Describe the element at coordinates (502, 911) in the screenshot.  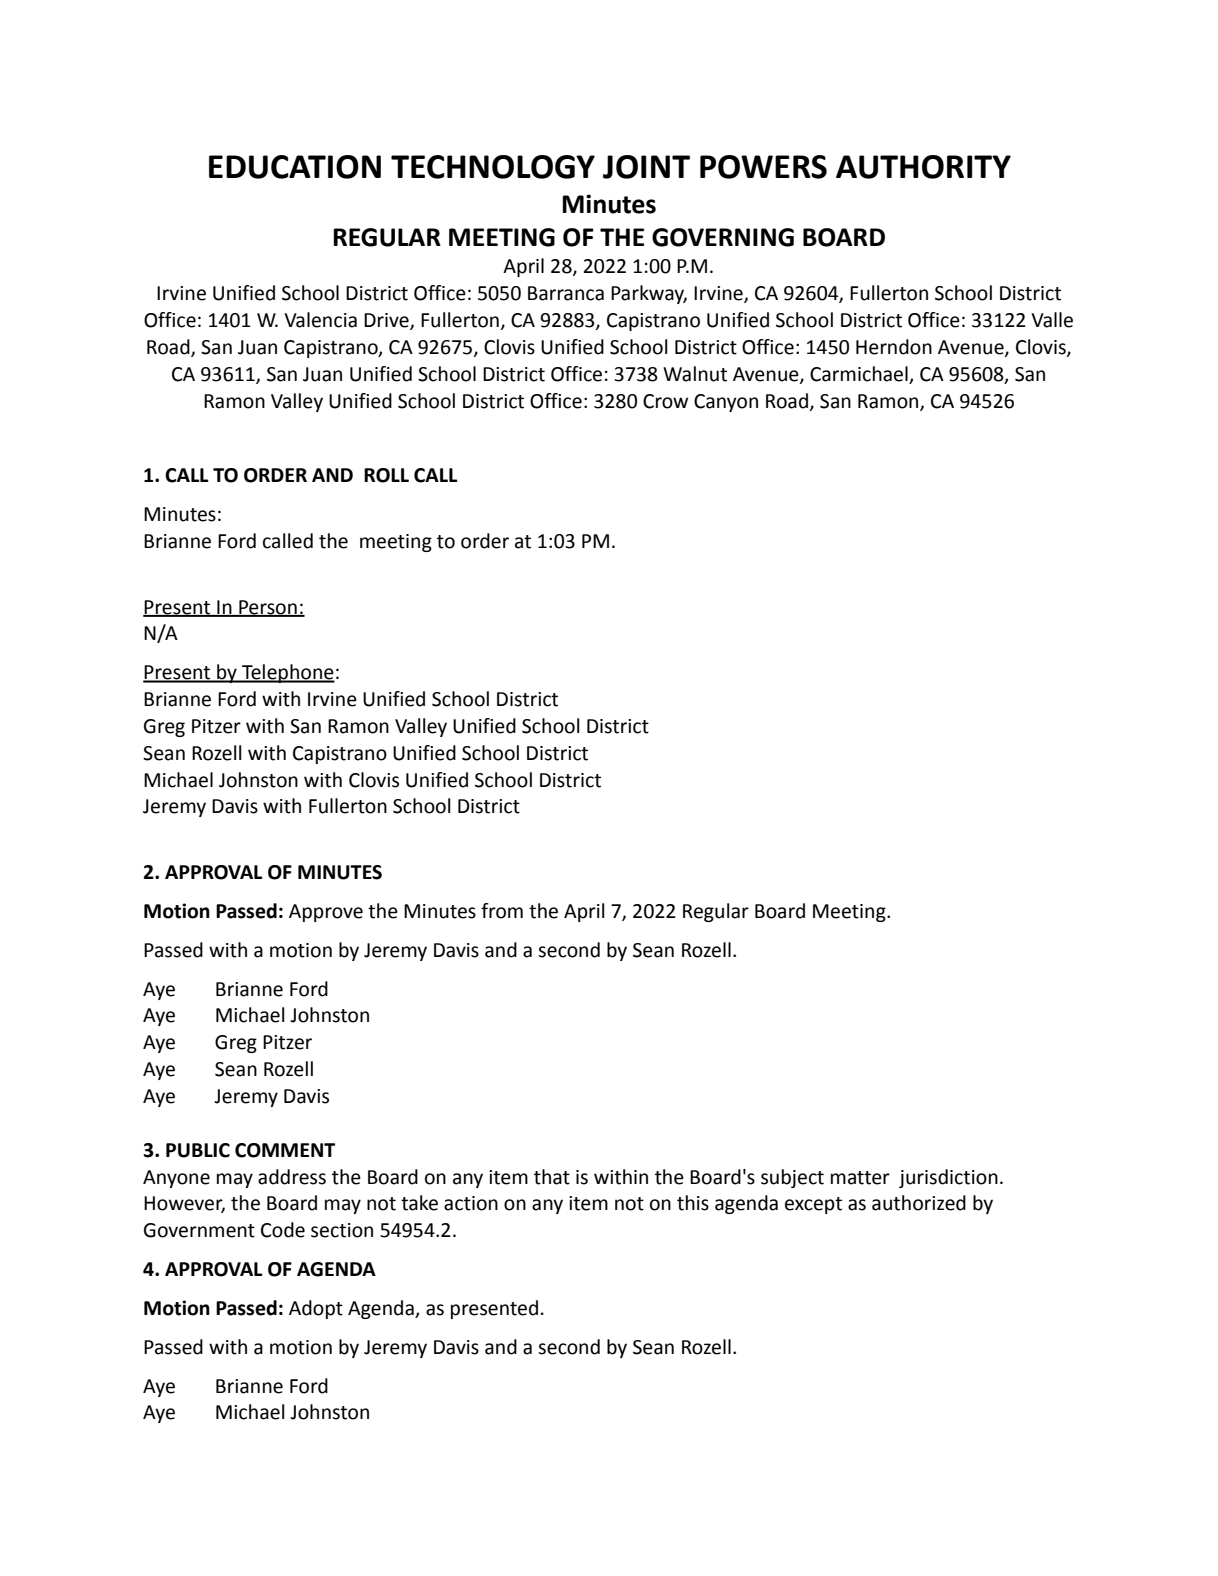
I see `from` at that location.
